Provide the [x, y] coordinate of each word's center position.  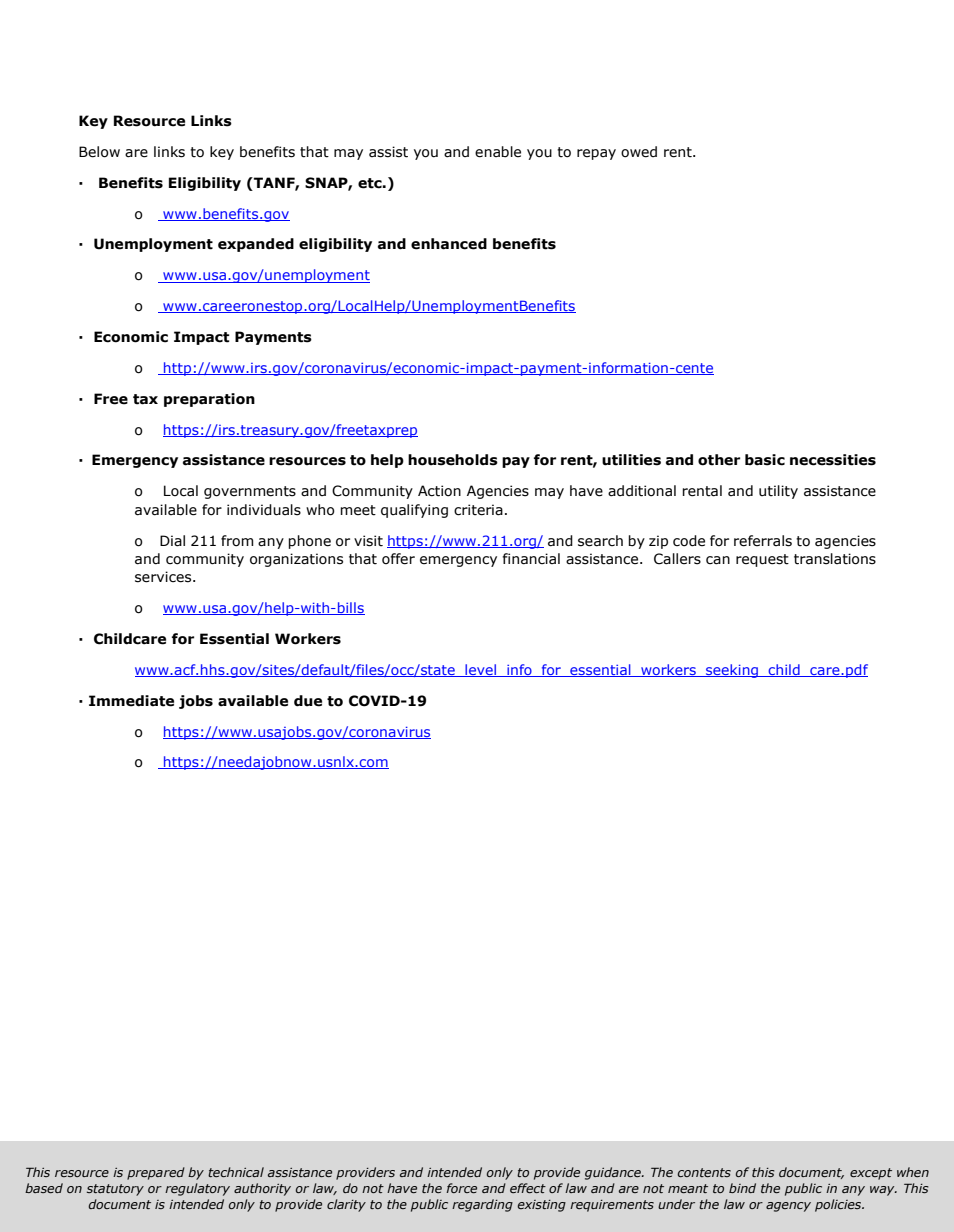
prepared [156, 1173]
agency [788, 1207]
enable [498, 152]
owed [639, 152]
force [461, 1188]
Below [99, 152]
